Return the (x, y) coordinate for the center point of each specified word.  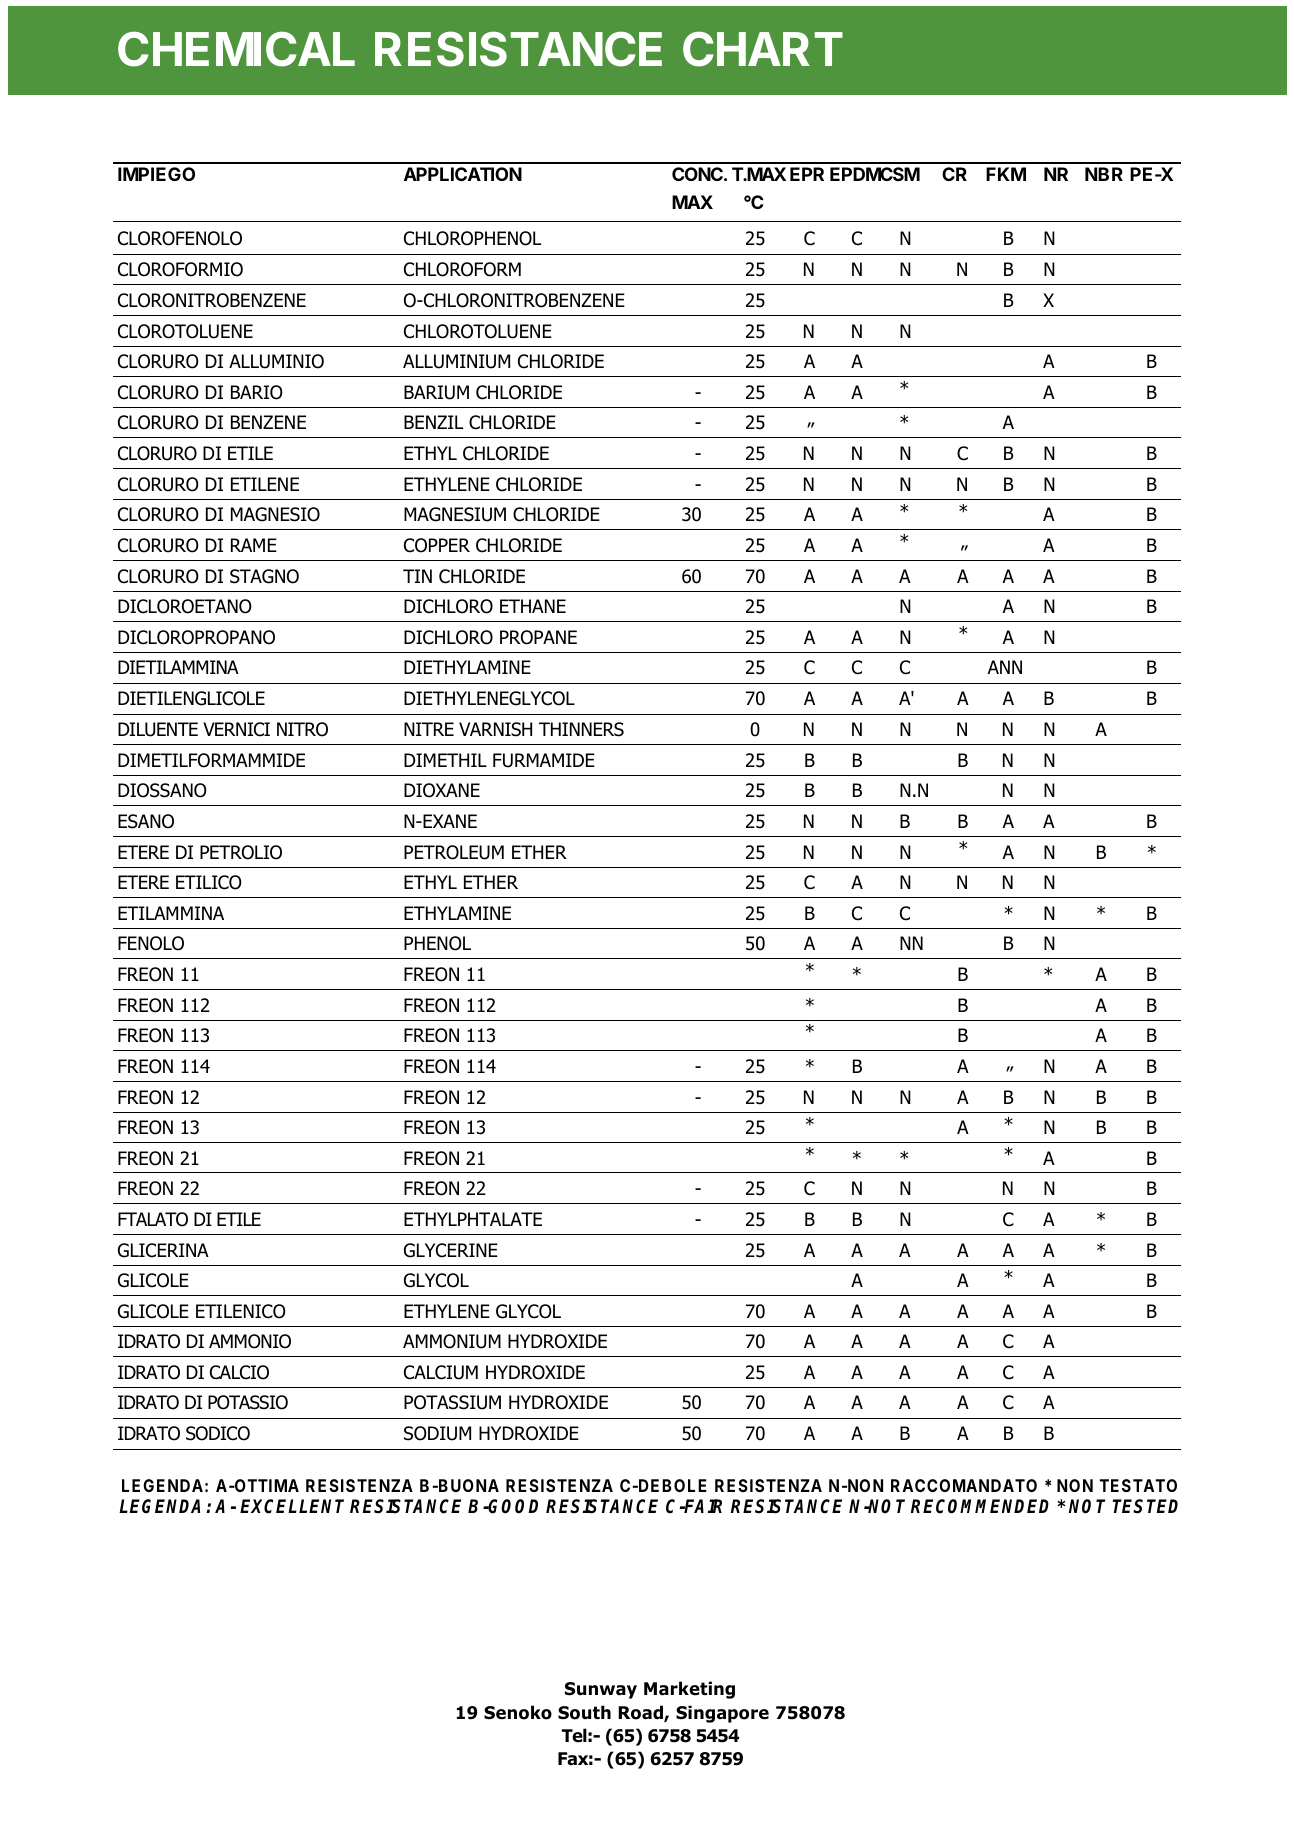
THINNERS (581, 729)
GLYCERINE (451, 1250)
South (584, 1712)
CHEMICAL (236, 49)
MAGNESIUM (455, 514)
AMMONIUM (452, 1341)
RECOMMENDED (980, 1506)
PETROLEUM (454, 852)
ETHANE (533, 606)
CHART (763, 49)
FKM (1006, 174)
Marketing (689, 1690)
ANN (1005, 667)
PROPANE (538, 637)
